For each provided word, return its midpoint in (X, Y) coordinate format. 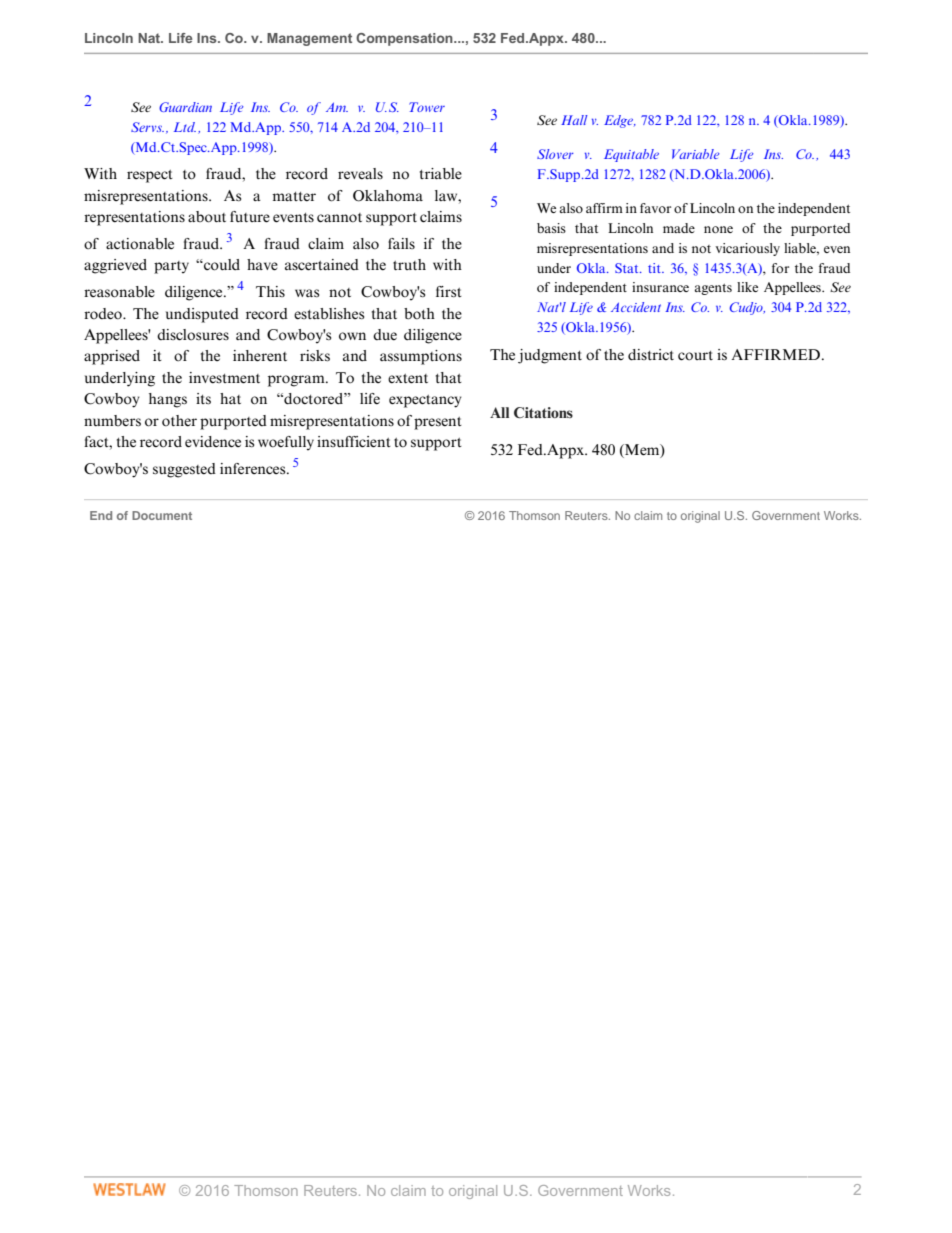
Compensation (405, 39)
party (171, 267)
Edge (620, 121)
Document (162, 515)
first (449, 291)
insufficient (354, 442)
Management (309, 39)
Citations (543, 412)
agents (713, 289)
